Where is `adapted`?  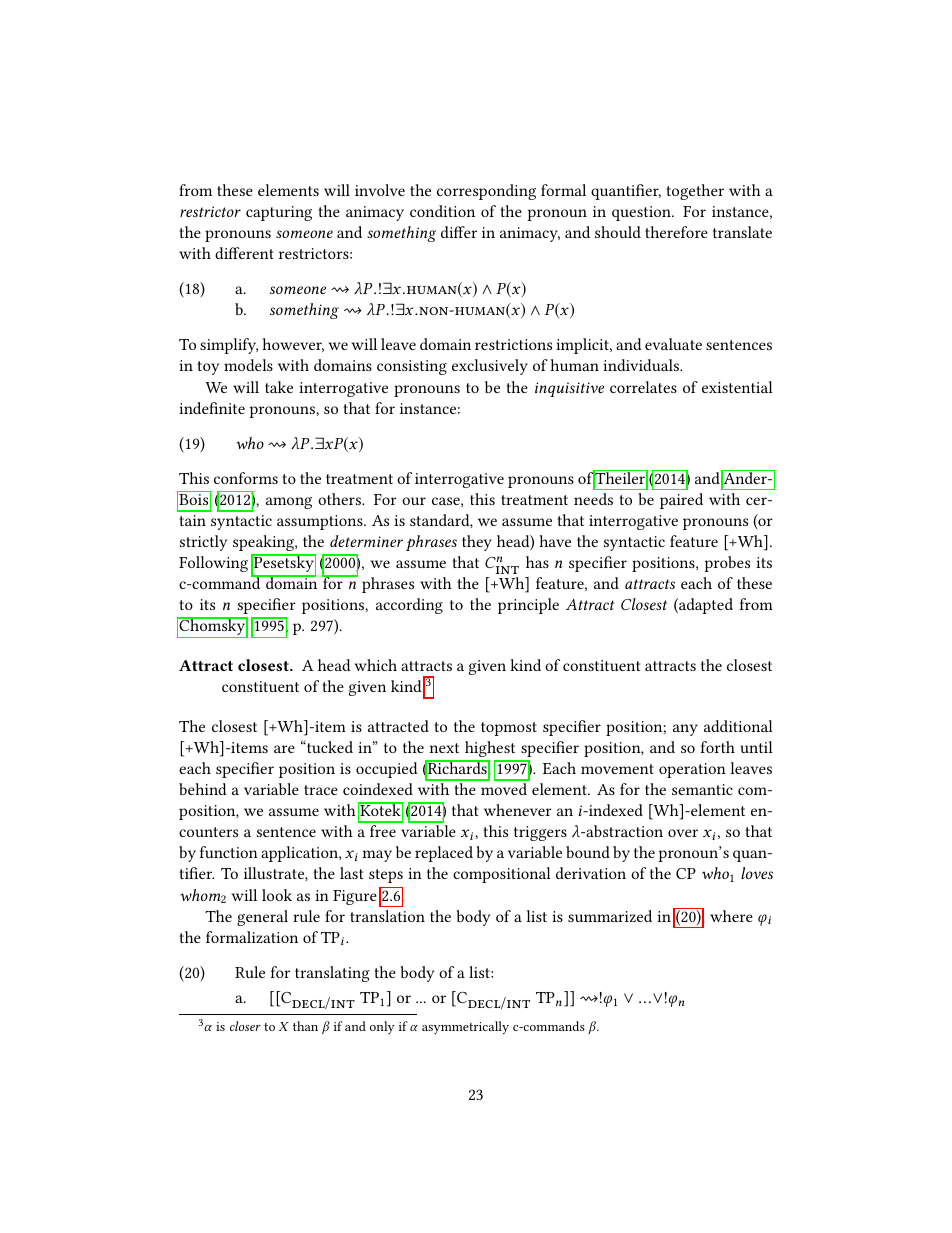 adapted is located at coordinates (705, 606).
